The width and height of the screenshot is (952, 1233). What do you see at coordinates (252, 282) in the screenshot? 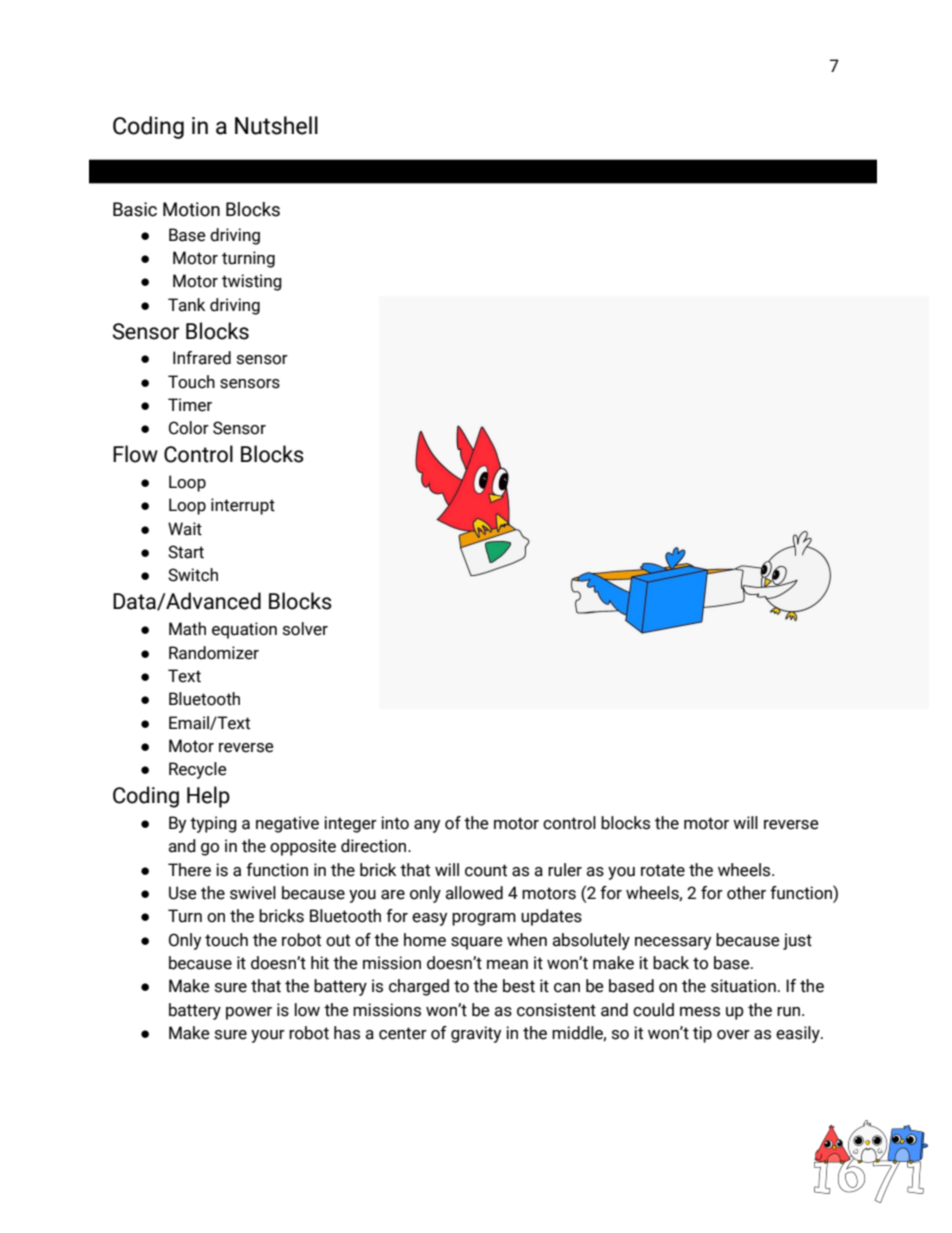
I see `twisting` at bounding box center [252, 282].
